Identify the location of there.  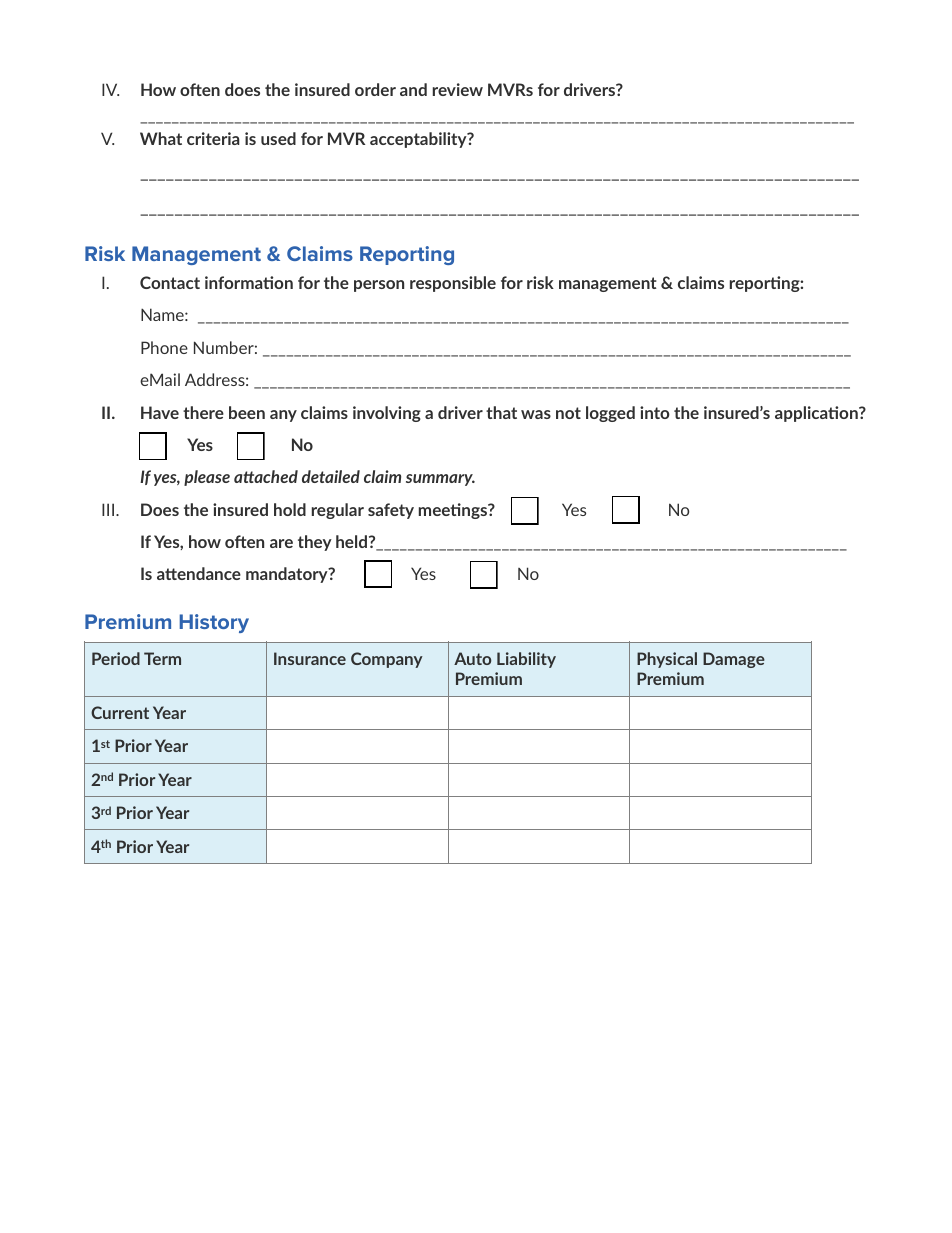
(203, 412).
